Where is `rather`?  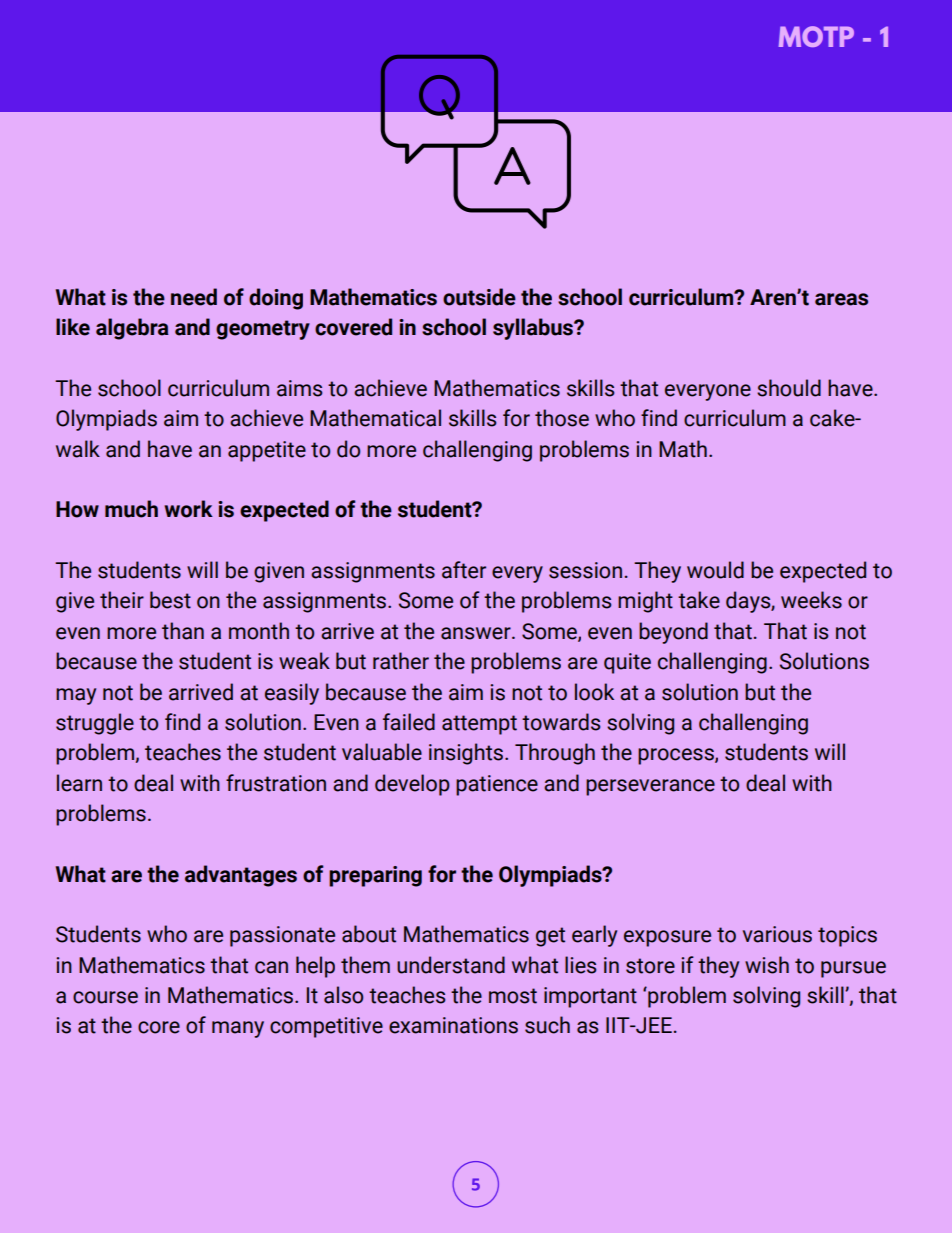 rather is located at coordinates (401, 661).
